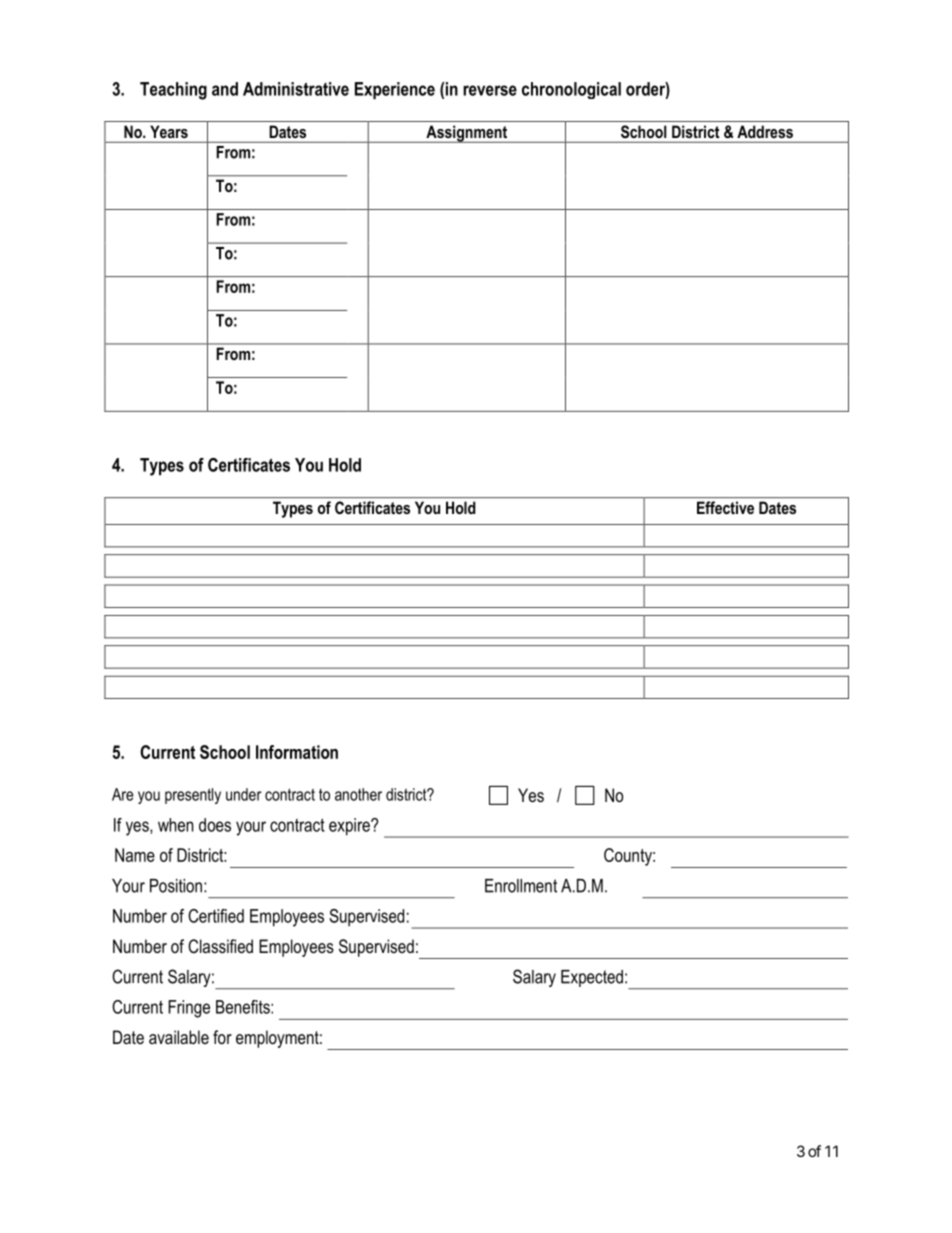 The height and width of the document is (1233, 952). What do you see at coordinates (725, 507) in the document?
I see `Effective` at bounding box center [725, 507].
